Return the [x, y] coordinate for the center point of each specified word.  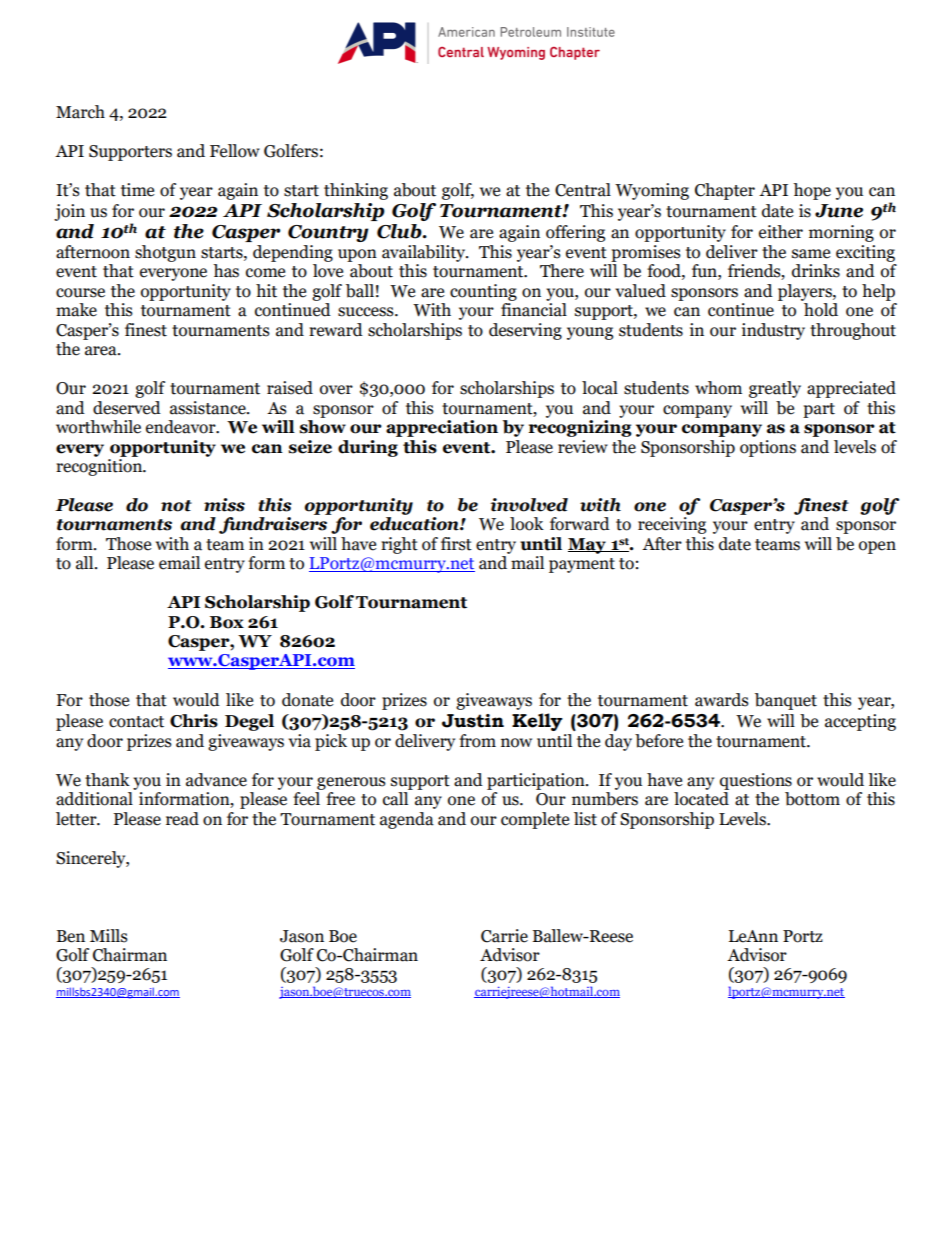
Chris [194, 721]
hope [812, 191]
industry [773, 331]
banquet [786, 701]
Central [583, 190]
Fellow [235, 151]
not [176, 506]
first [456, 544]
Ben [71, 936]
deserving [525, 331]
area [102, 351]
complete [535, 820]
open [877, 547]
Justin [473, 721]
